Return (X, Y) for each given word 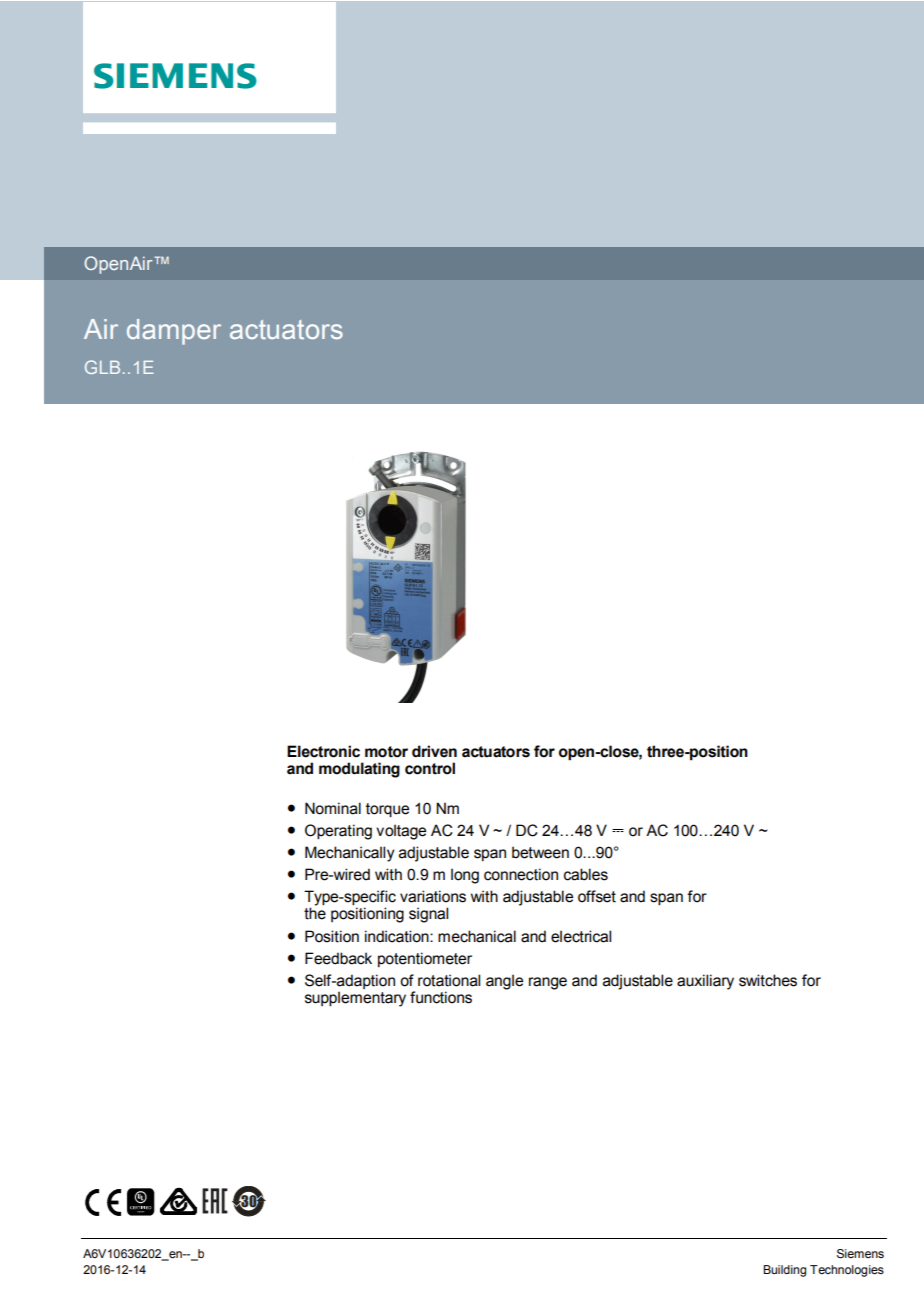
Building (784, 1271)
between (540, 852)
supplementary (355, 999)
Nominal (333, 808)
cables (586, 874)
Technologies (847, 1271)
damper (174, 332)
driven (434, 751)
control (430, 768)
